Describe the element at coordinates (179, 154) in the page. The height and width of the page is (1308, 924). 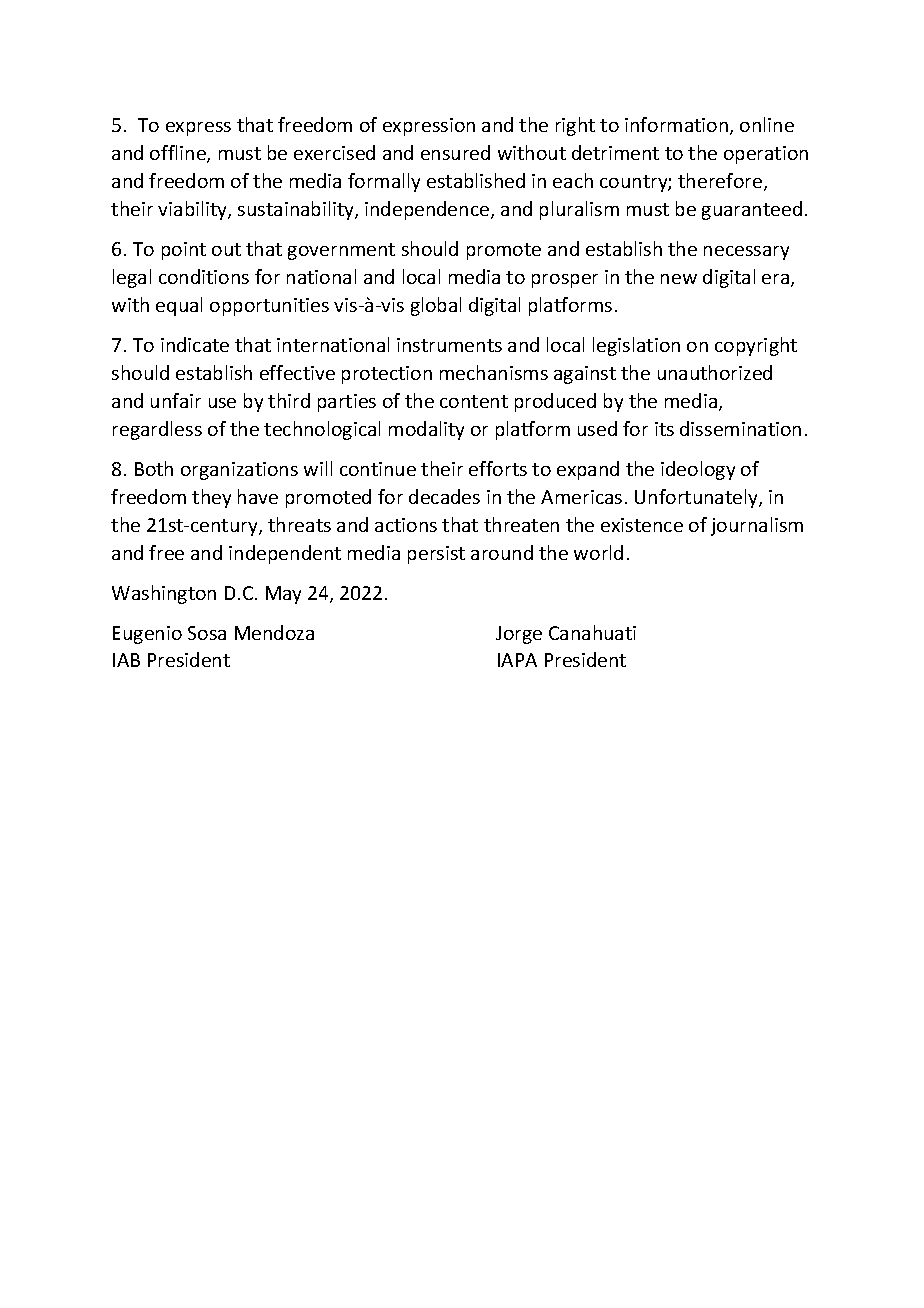
I see `offline` at that location.
